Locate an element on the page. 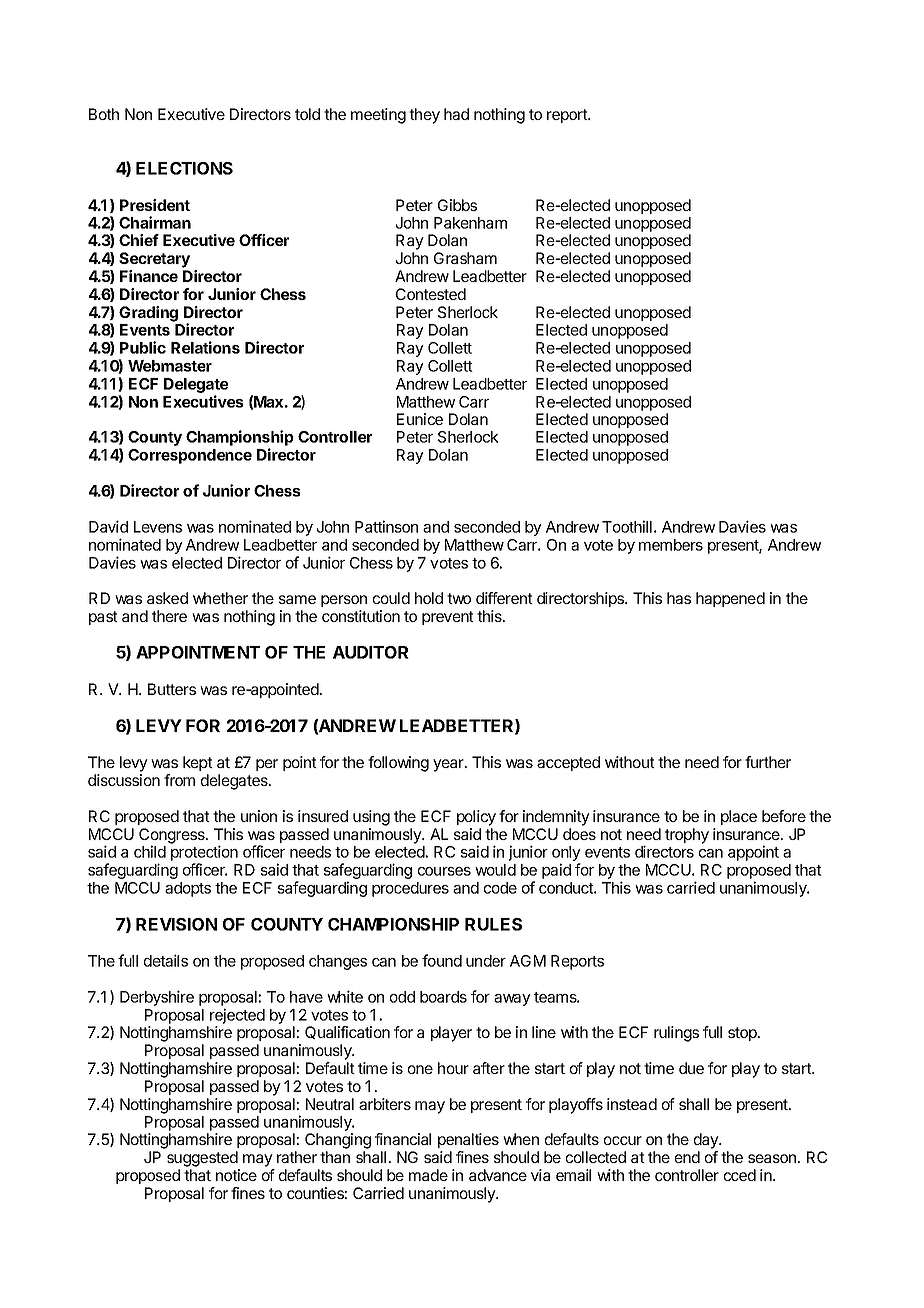 Image resolution: width=924 pixels, height=1308 pixels. Pakenham is located at coordinates (470, 223).
